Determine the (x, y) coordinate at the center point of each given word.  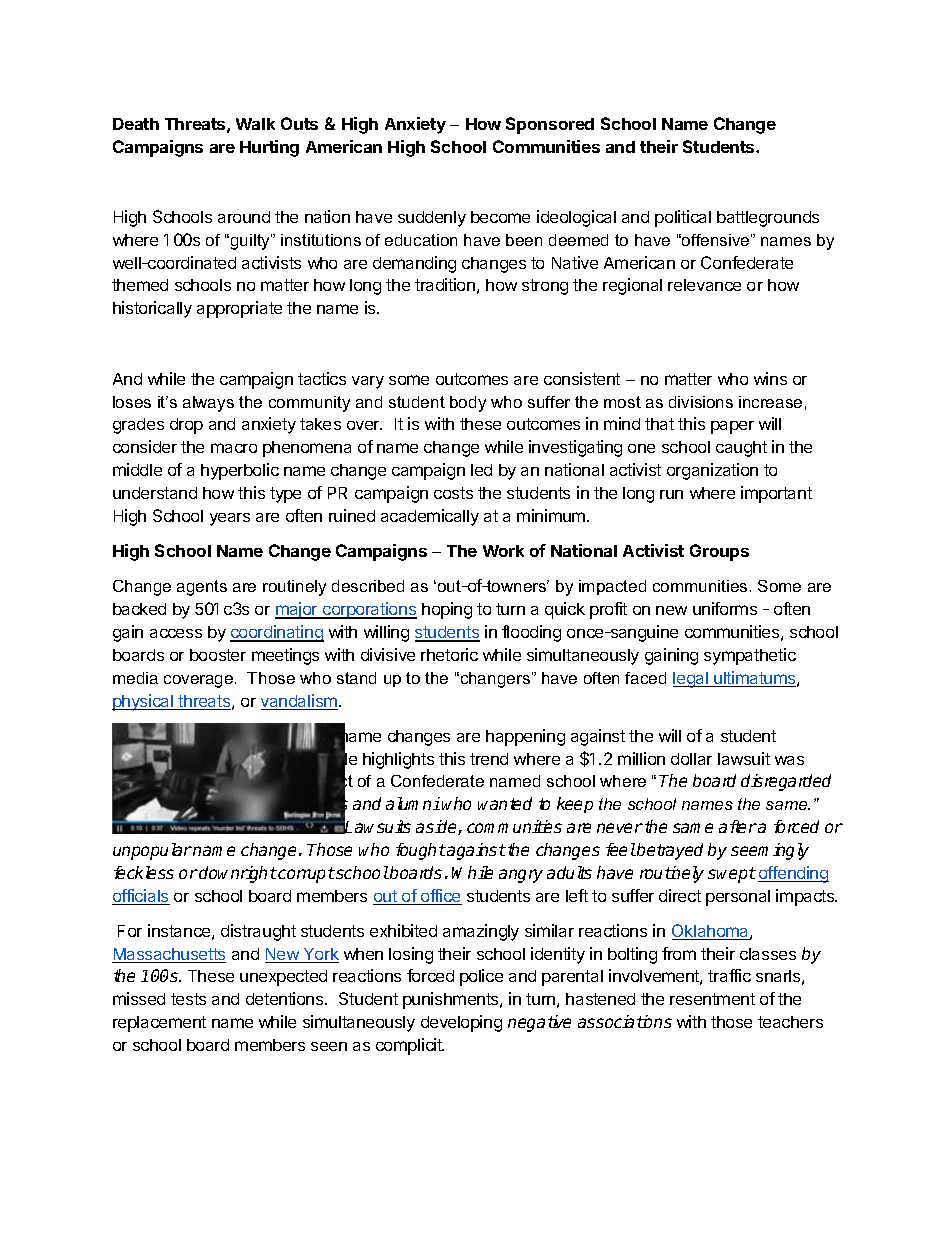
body (468, 404)
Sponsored (550, 125)
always (208, 404)
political (683, 218)
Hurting (269, 148)
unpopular (152, 851)
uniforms (725, 608)
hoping (447, 610)
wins (770, 378)
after (738, 826)
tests (188, 999)
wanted (505, 803)
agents (202, 588)
